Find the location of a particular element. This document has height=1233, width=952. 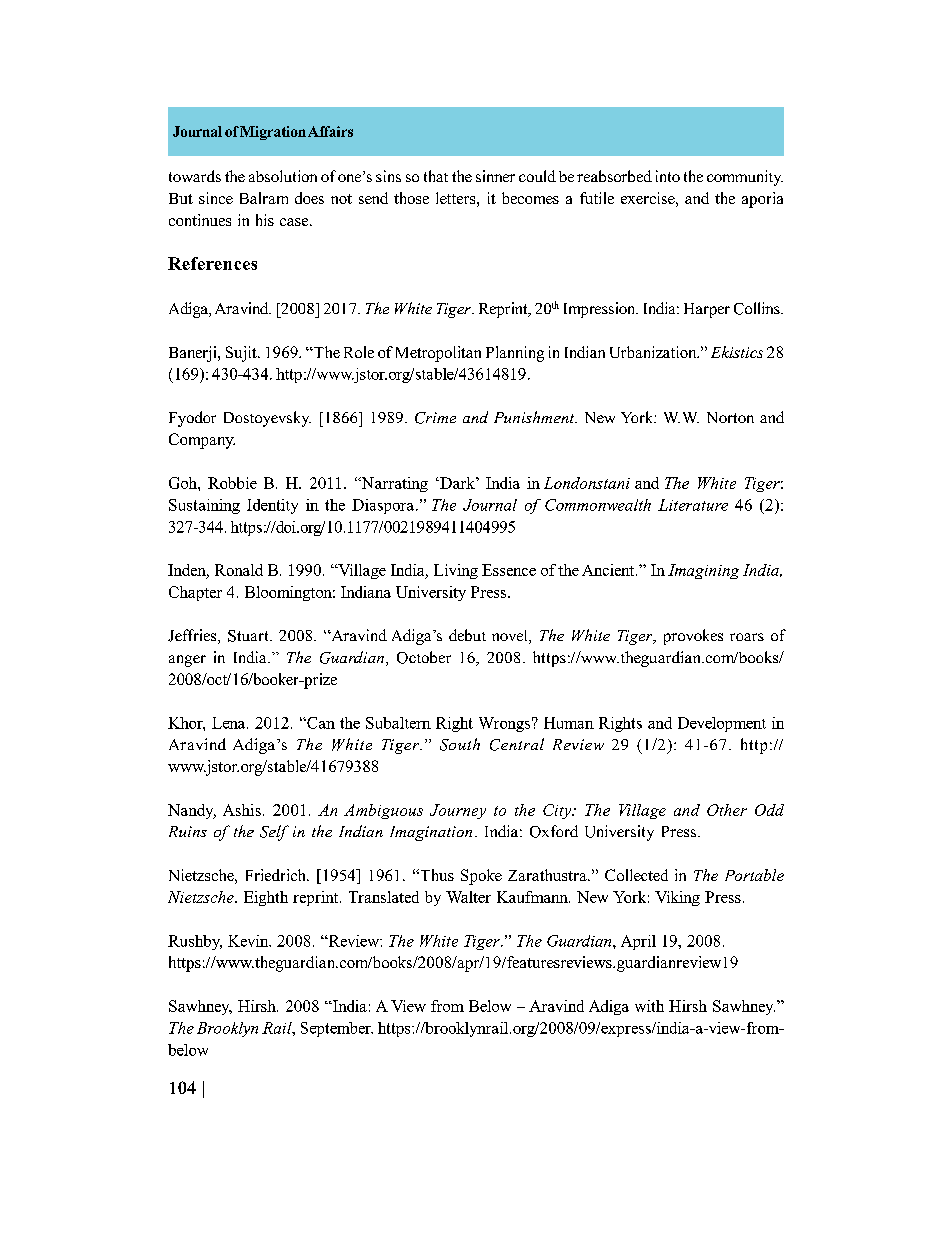

into is located at coordinates (668, 176).
